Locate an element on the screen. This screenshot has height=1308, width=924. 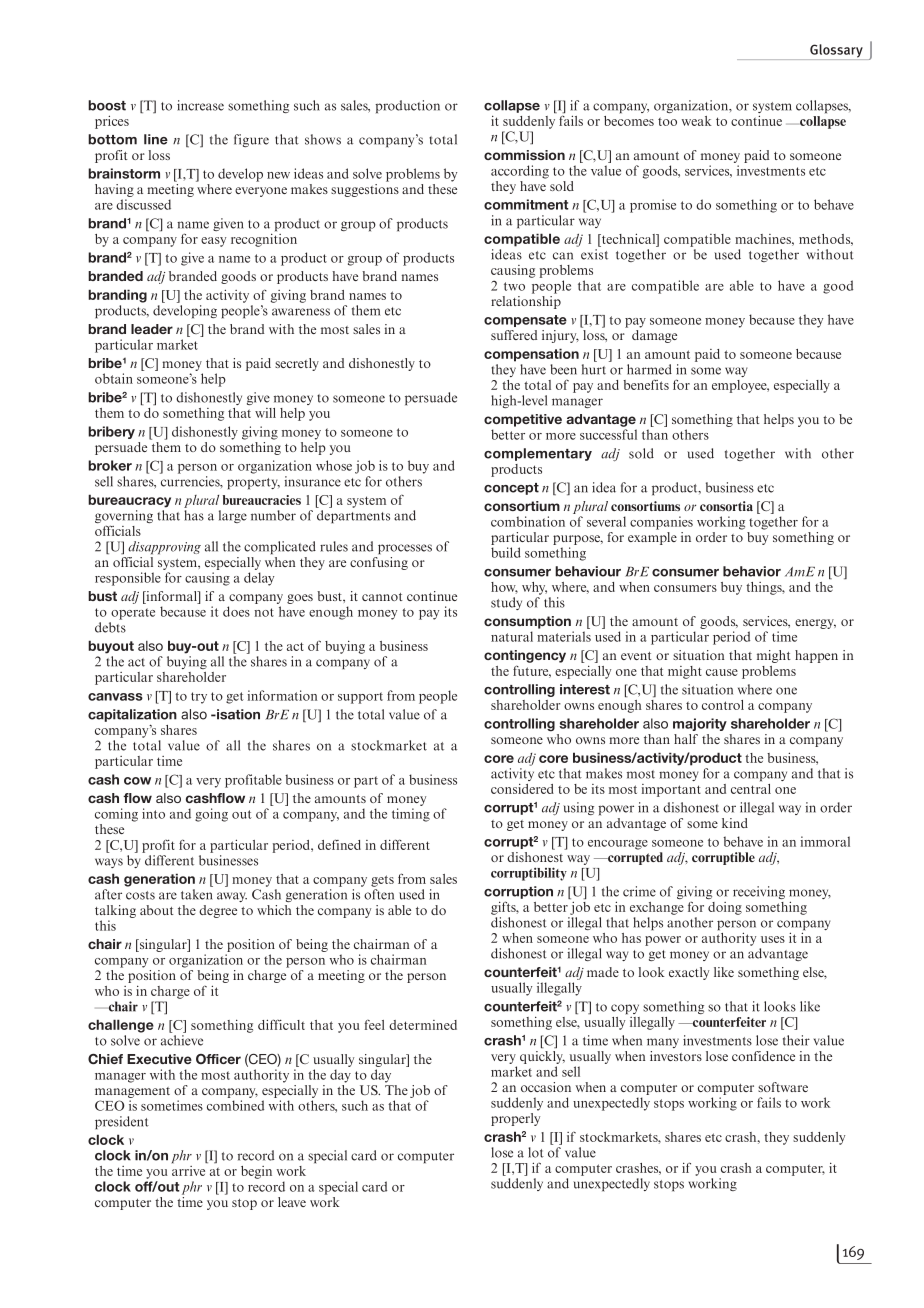
weak is located at coordinates (697, 121).
